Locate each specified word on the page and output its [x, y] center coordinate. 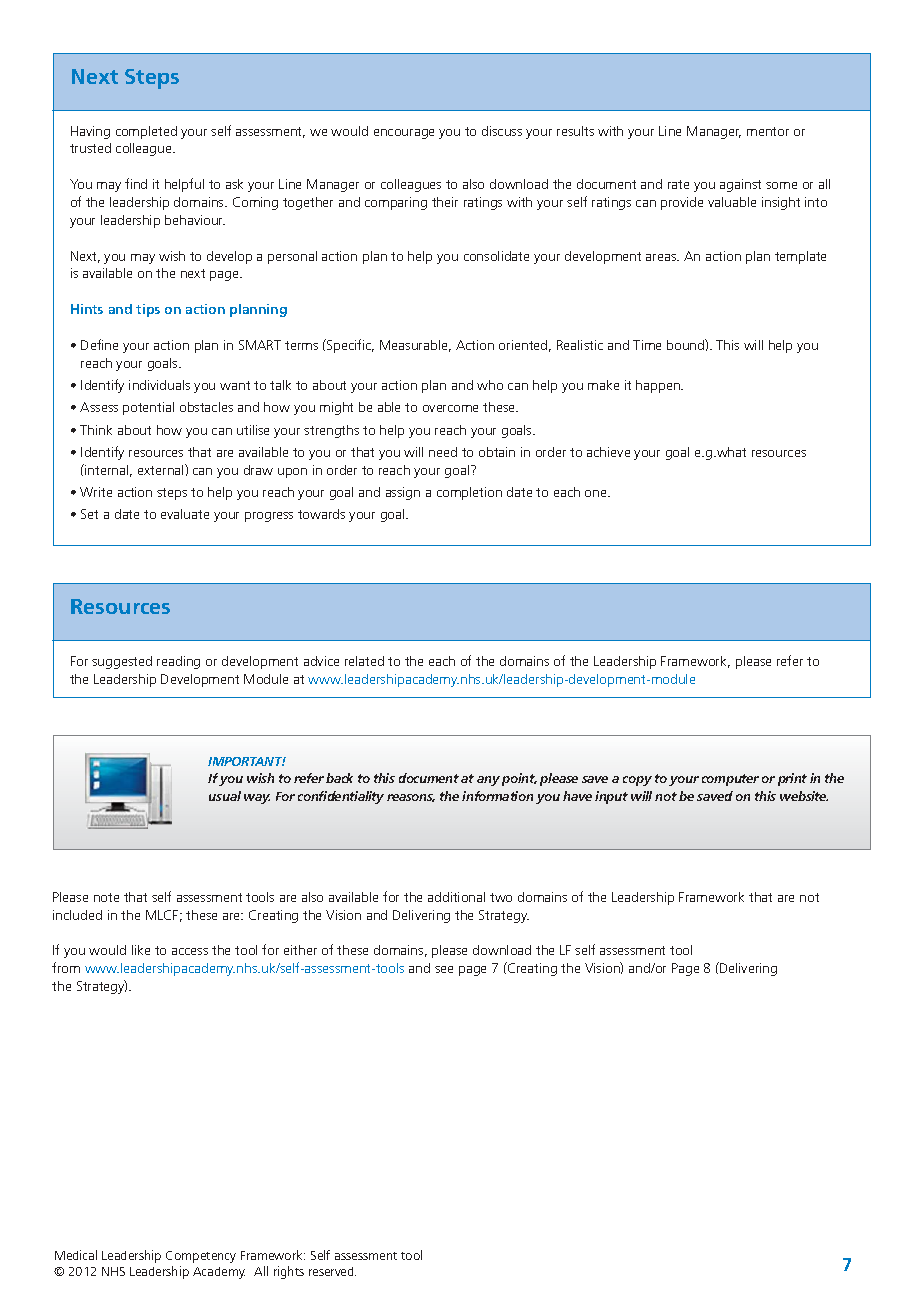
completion [469, 493]
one [597, 493]
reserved [332, 1271]
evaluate [185, 514]
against [740, 185]
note [106, 897]
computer [730, 780]
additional [456, 897]
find [136, 183]
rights [289, 1272]
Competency [201, 1257]
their [445, 202]
